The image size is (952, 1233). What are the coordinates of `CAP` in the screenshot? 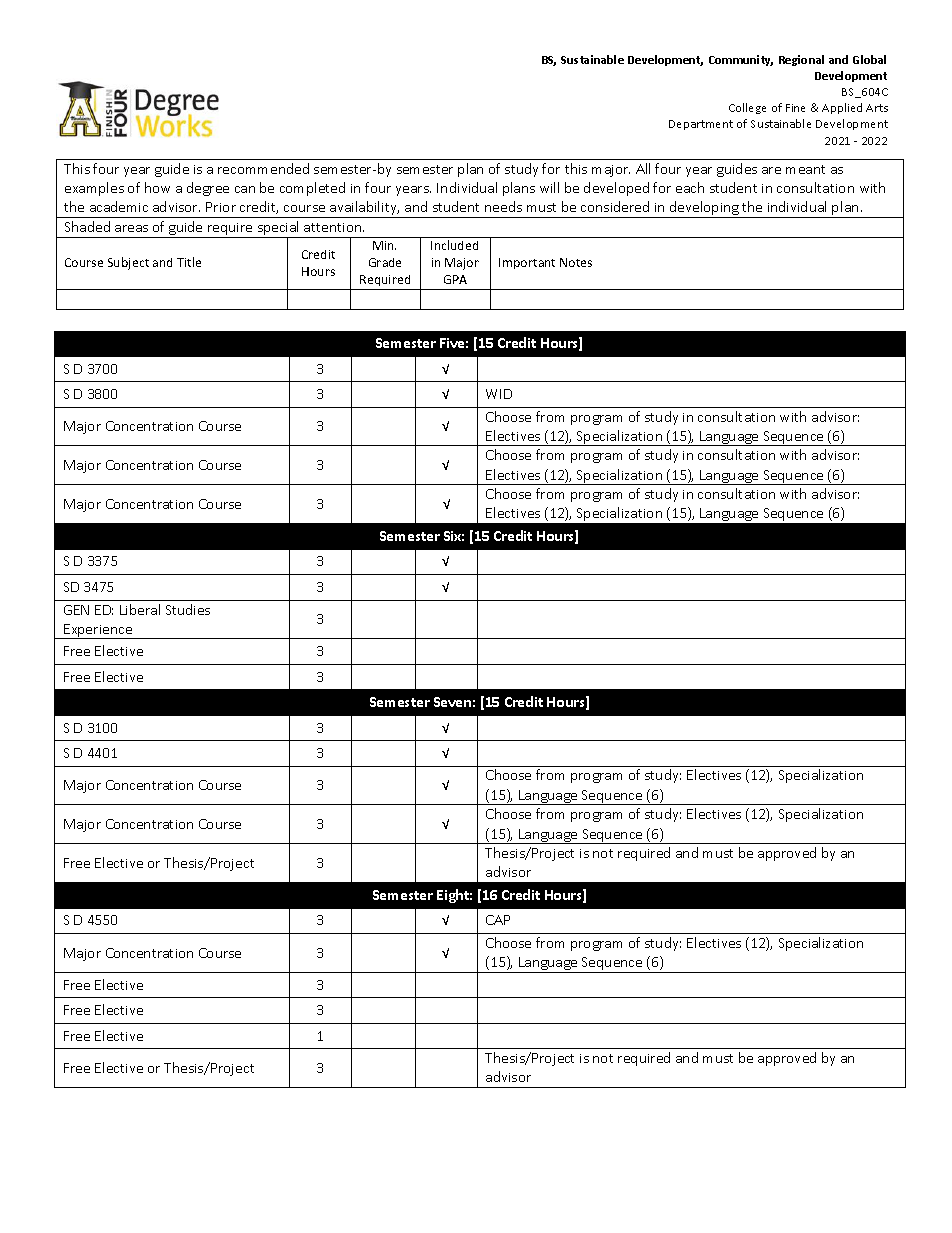 It's located at (498, 920).
